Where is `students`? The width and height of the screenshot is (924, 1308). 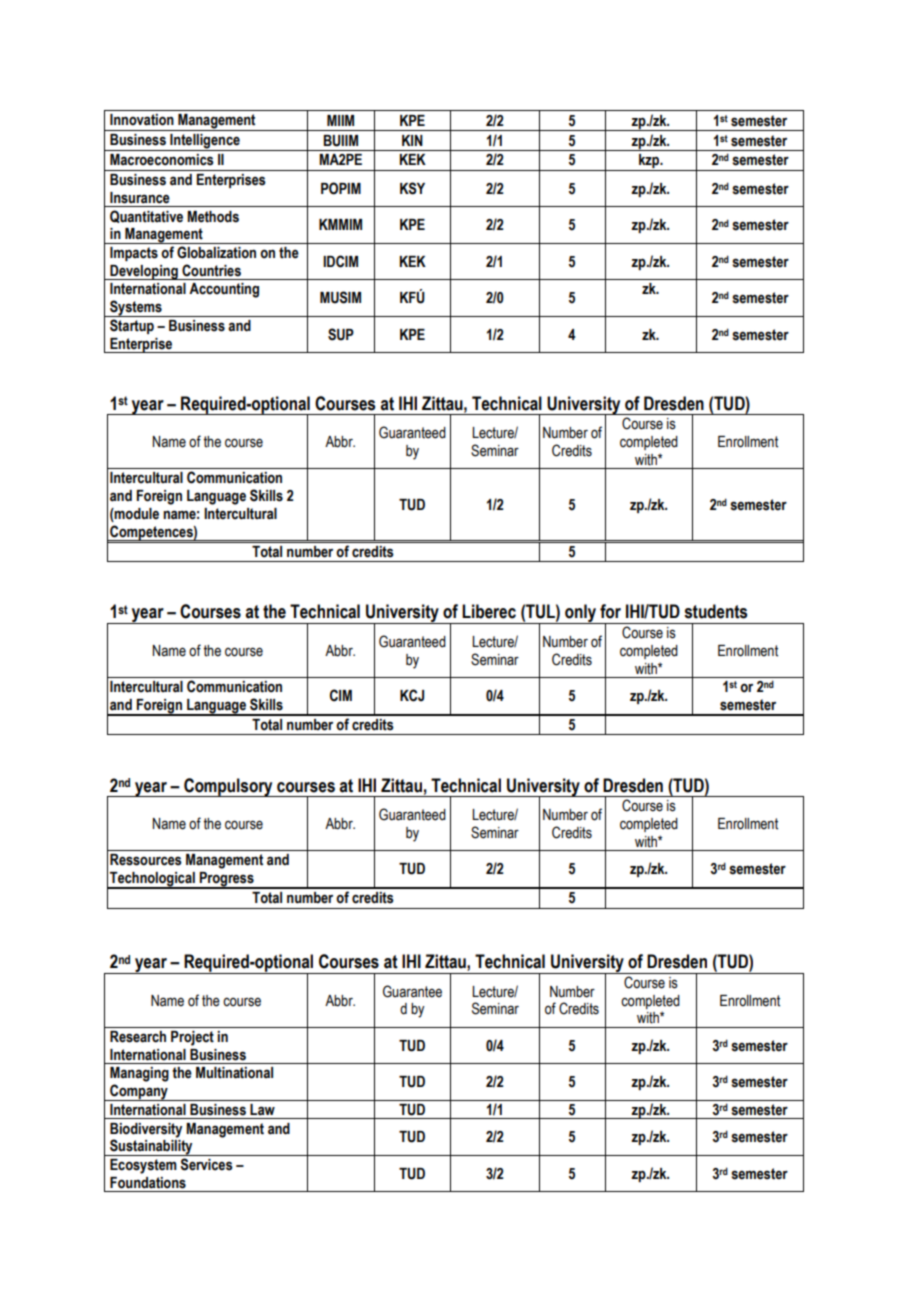
students is located at coordinates (715, 611).
